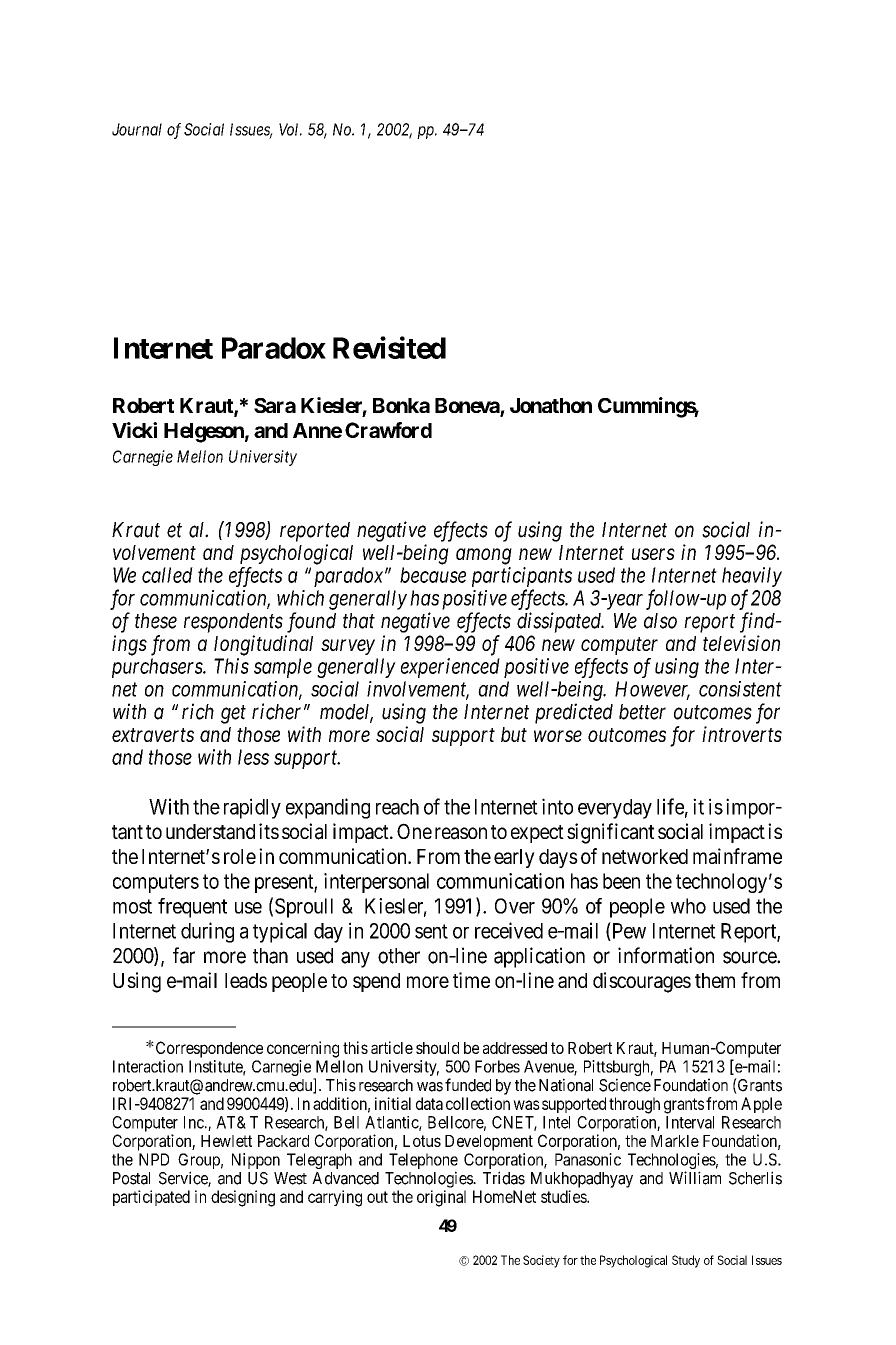 This page has width=896, height=1345. I want to click on Jonathon, so click(551, 405).
